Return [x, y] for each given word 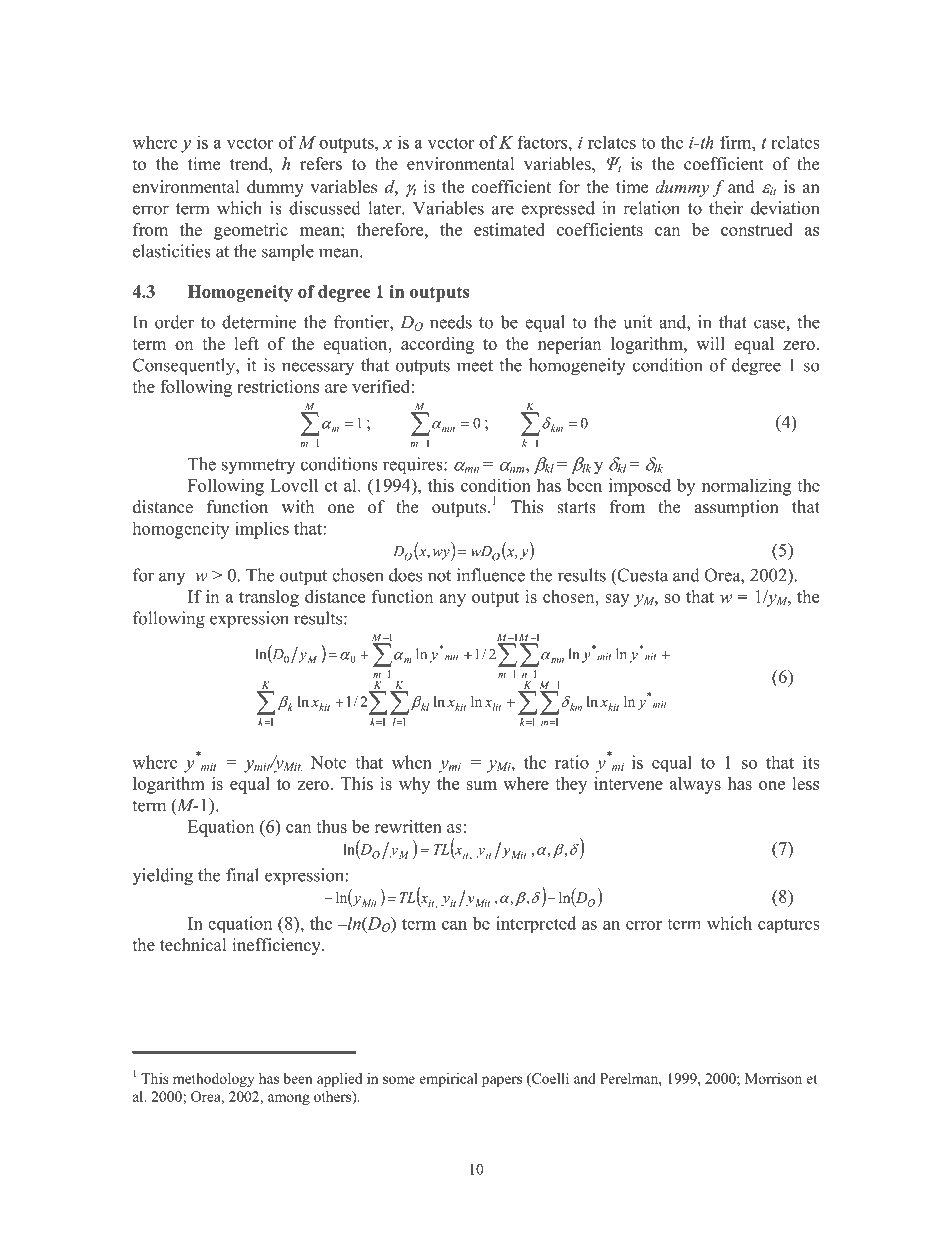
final [242, 875]
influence [491, 575]
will [710, 343]
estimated [509, 229]
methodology [213, 1080]
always [695, 785]
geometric [251, 231]
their [726, 208]
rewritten [408, 826]
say [617, 600]
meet [475, 366]
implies [262, 530]
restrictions [278, 386]
